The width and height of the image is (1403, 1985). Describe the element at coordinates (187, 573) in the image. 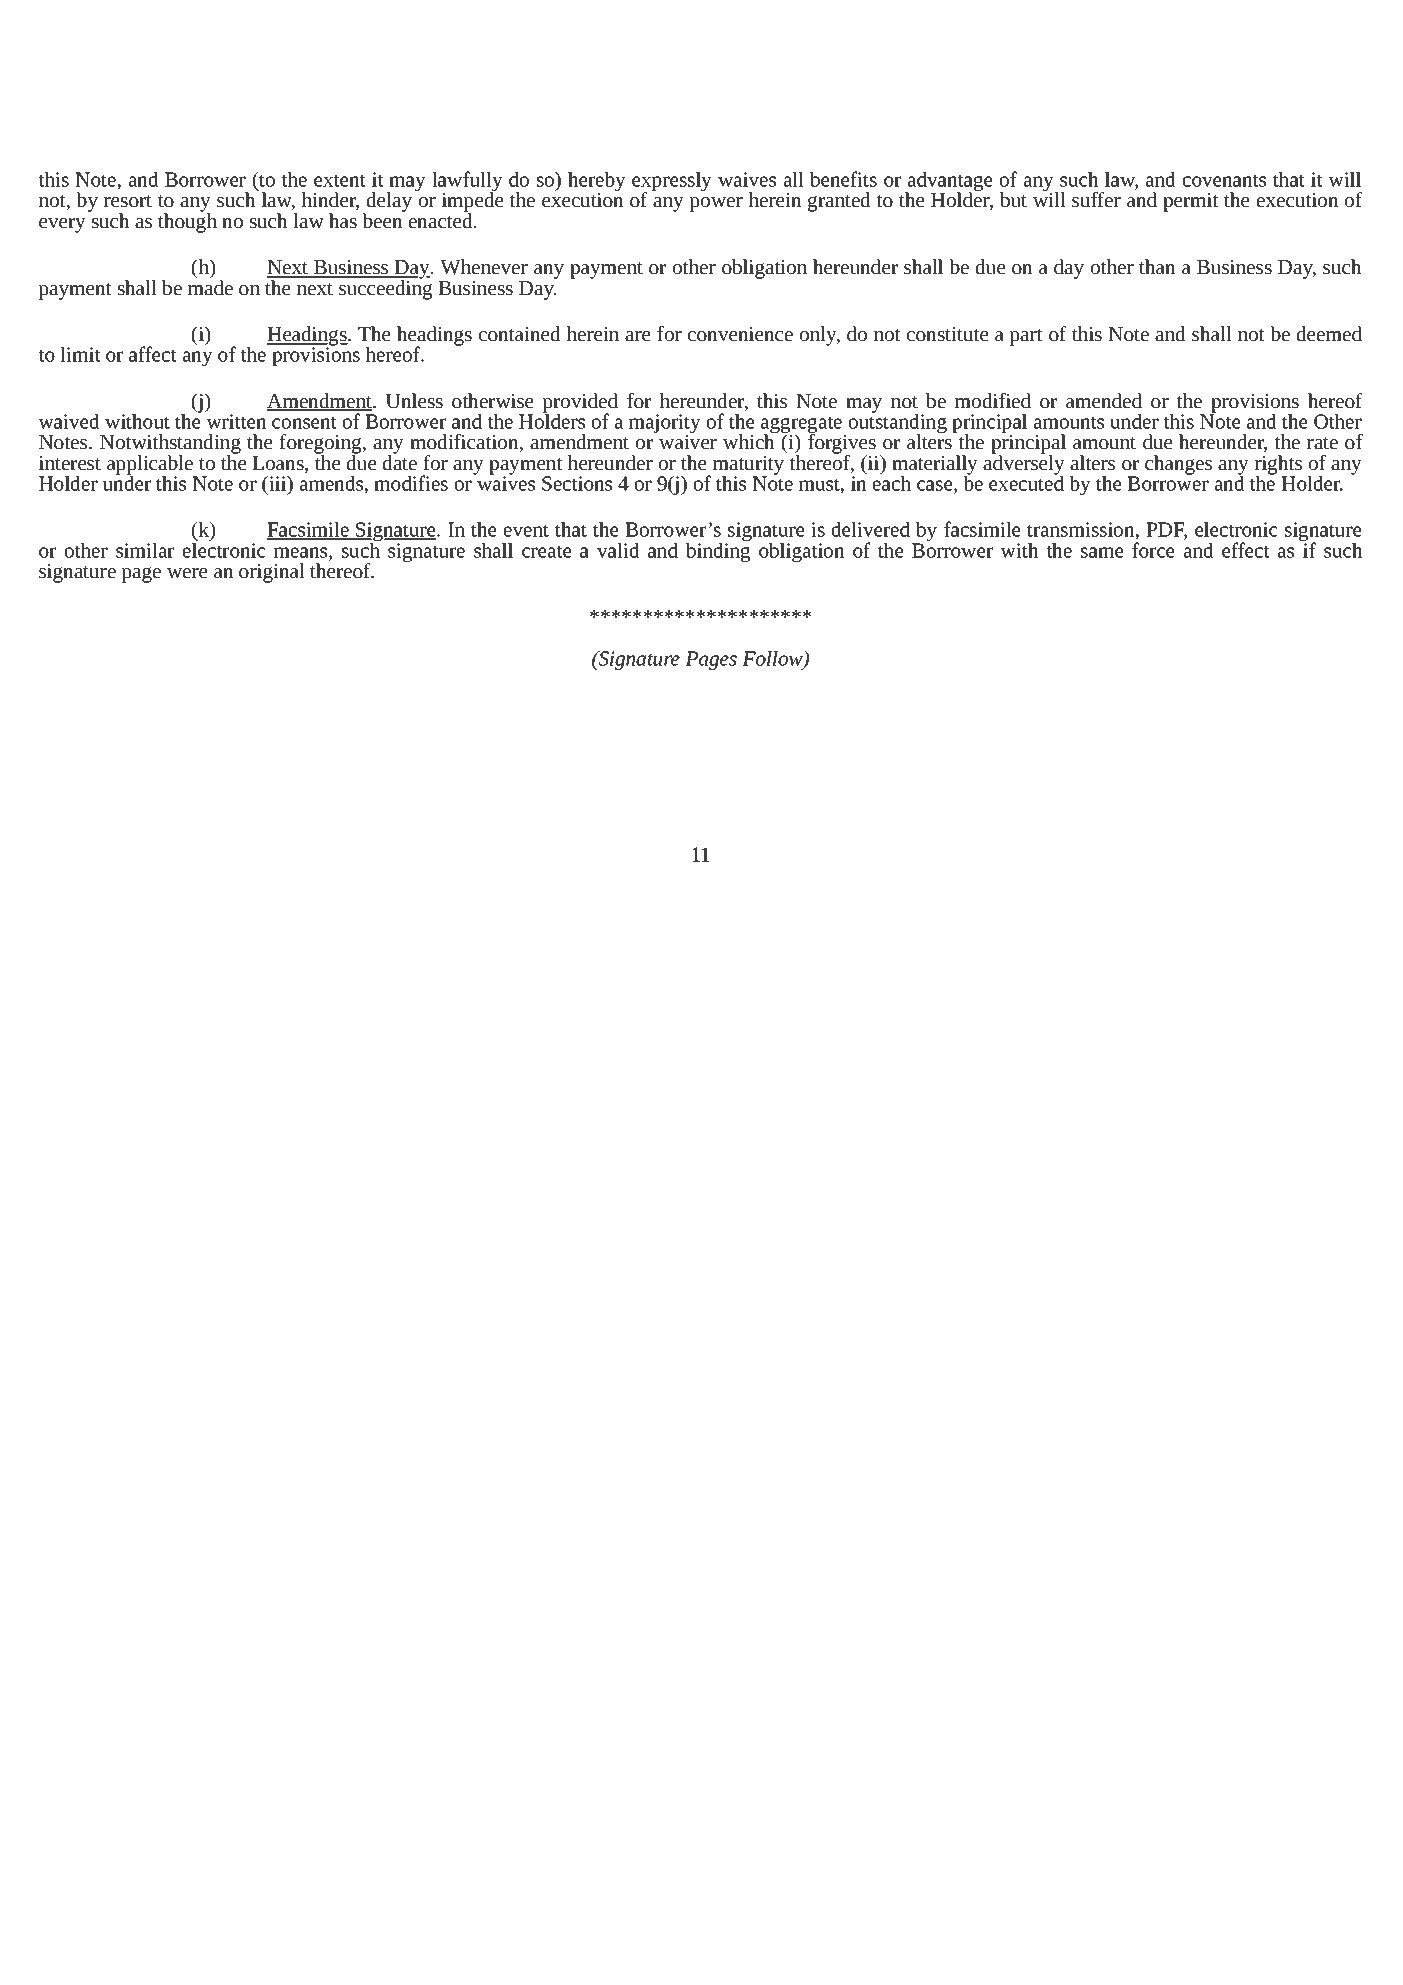

I see `were` at that location.
